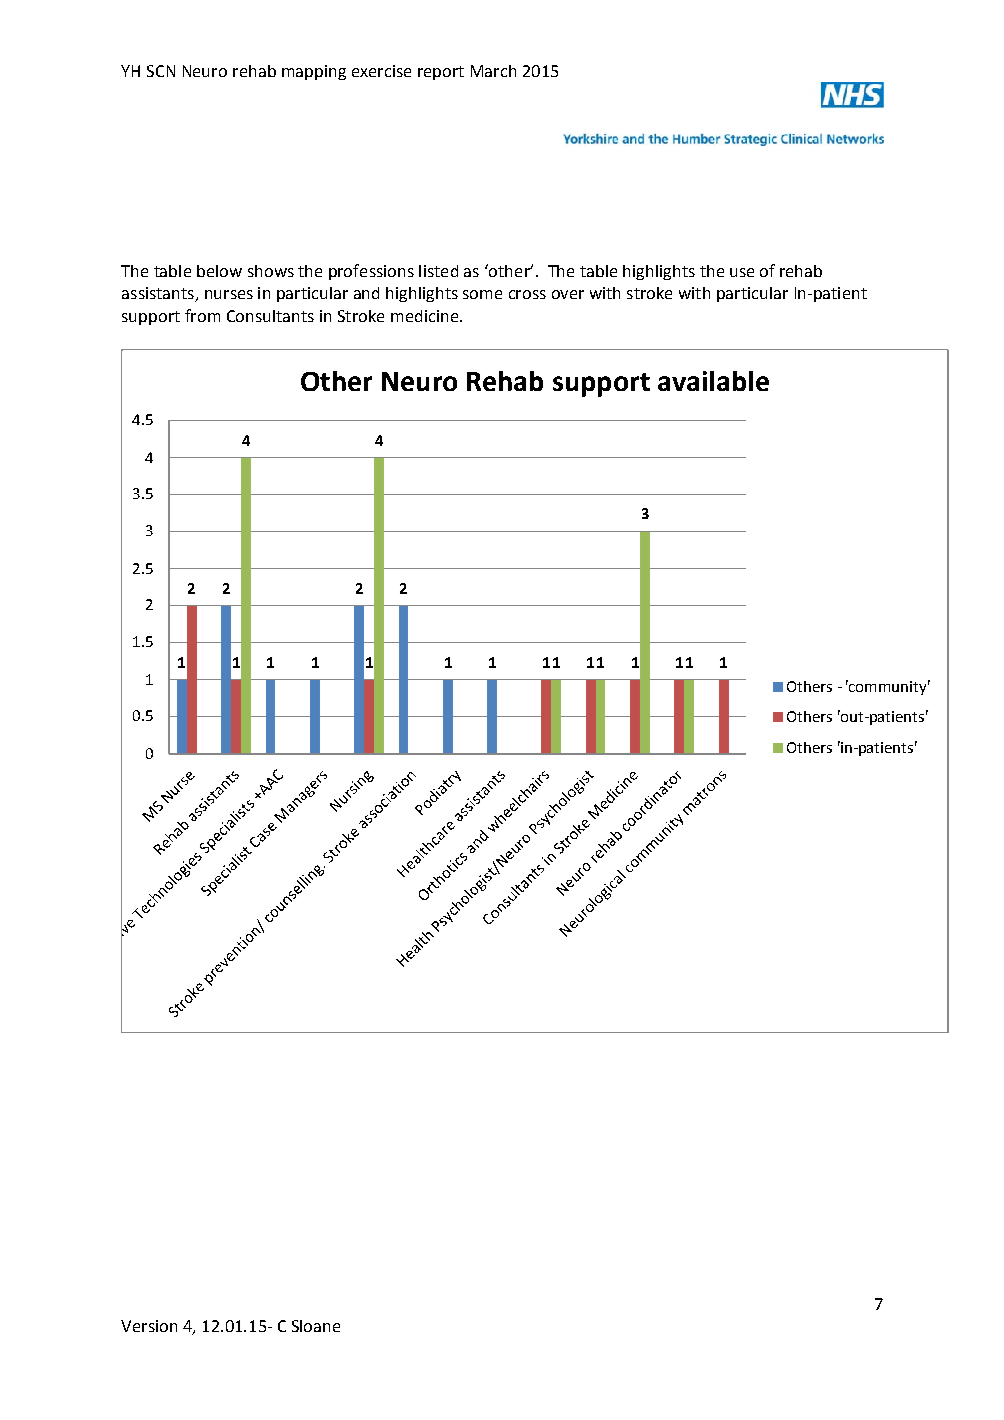  I want to click on available, so click(713, 381).
